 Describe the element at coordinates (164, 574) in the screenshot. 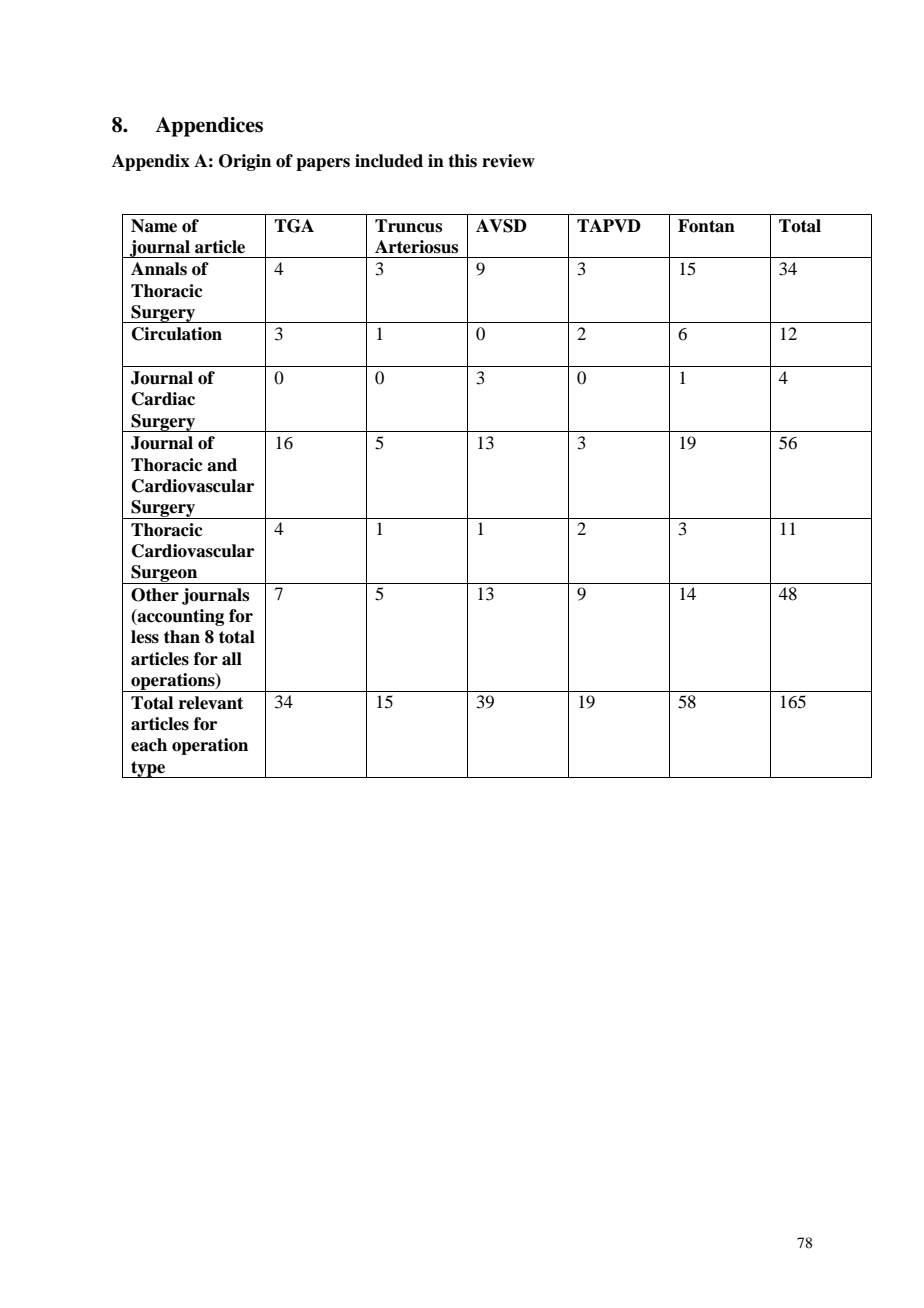

I see `Surgeon` at that location.
